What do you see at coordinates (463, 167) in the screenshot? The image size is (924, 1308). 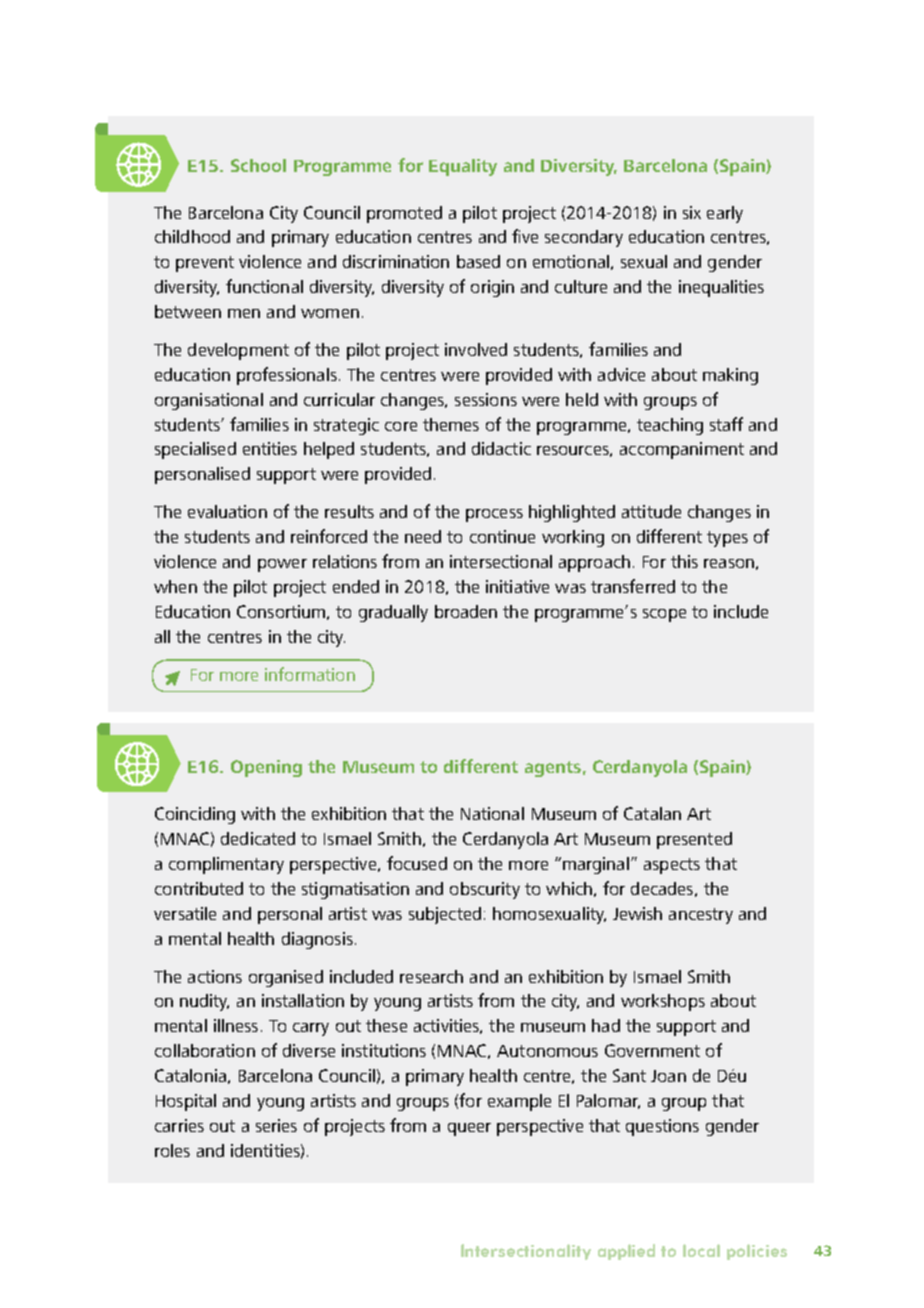 I see `Equality` at bounding box center [463, 167].
